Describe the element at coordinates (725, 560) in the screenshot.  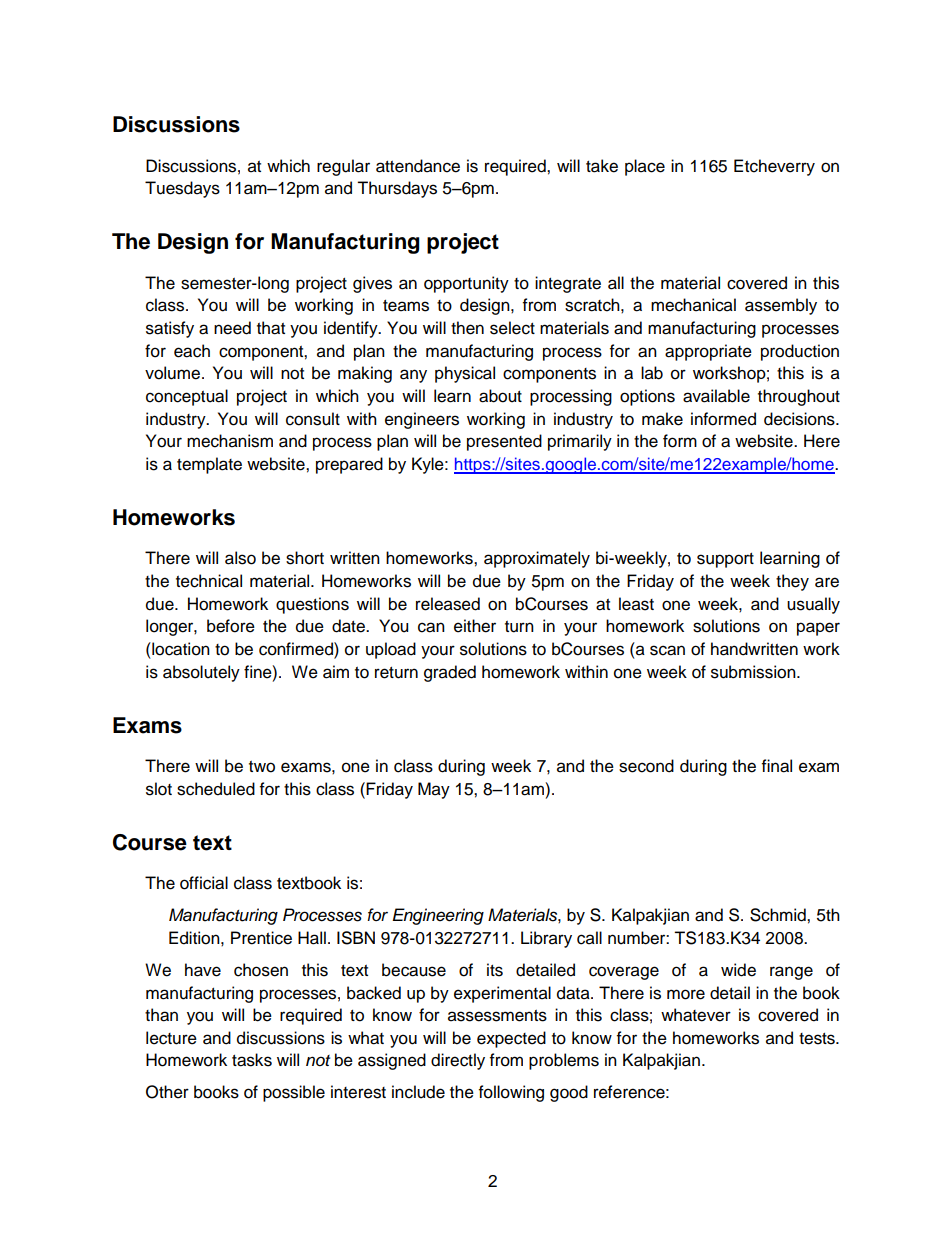
I see `support` at that location.
